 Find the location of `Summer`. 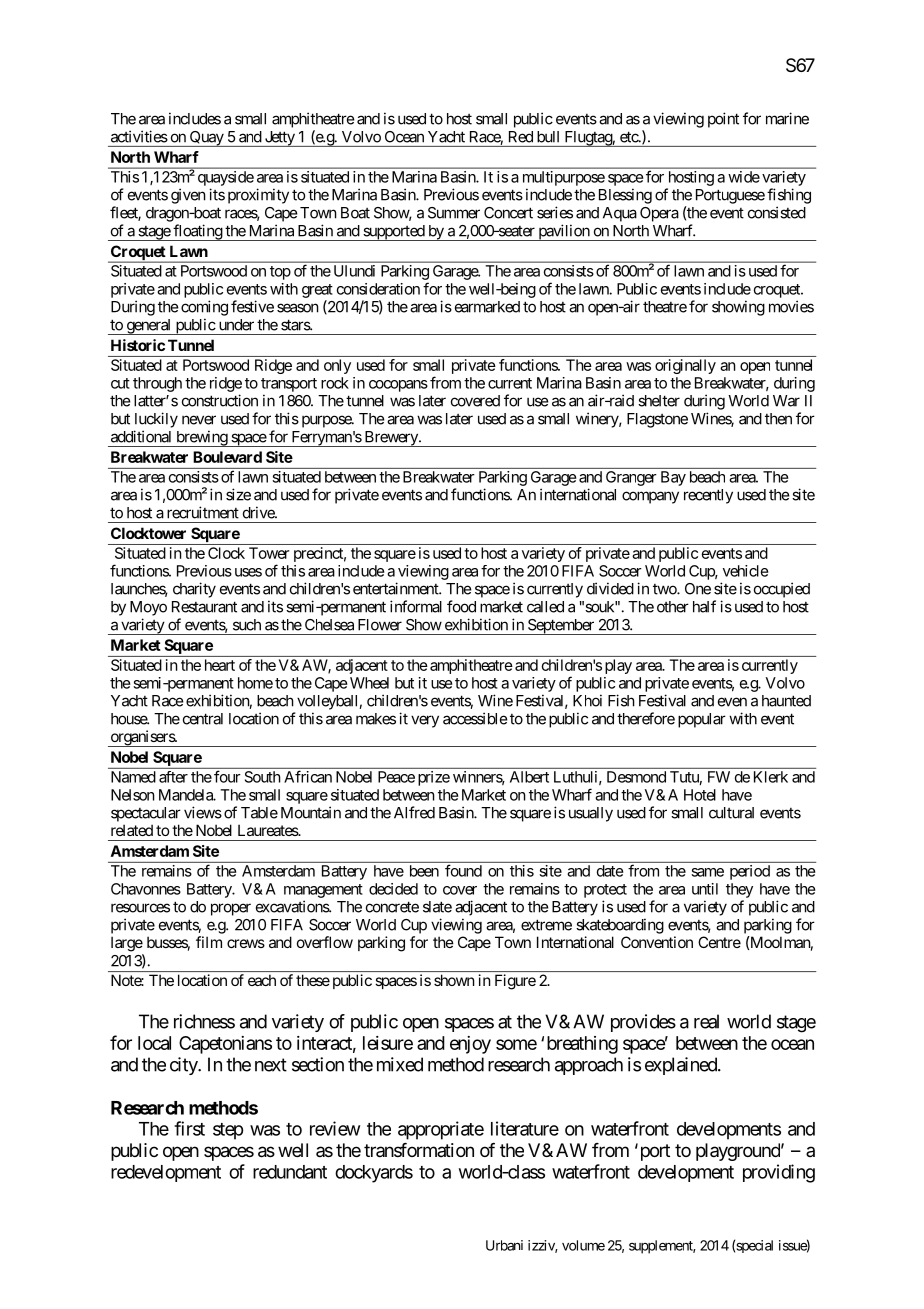

Summer is located at coordinates (454, 213).
